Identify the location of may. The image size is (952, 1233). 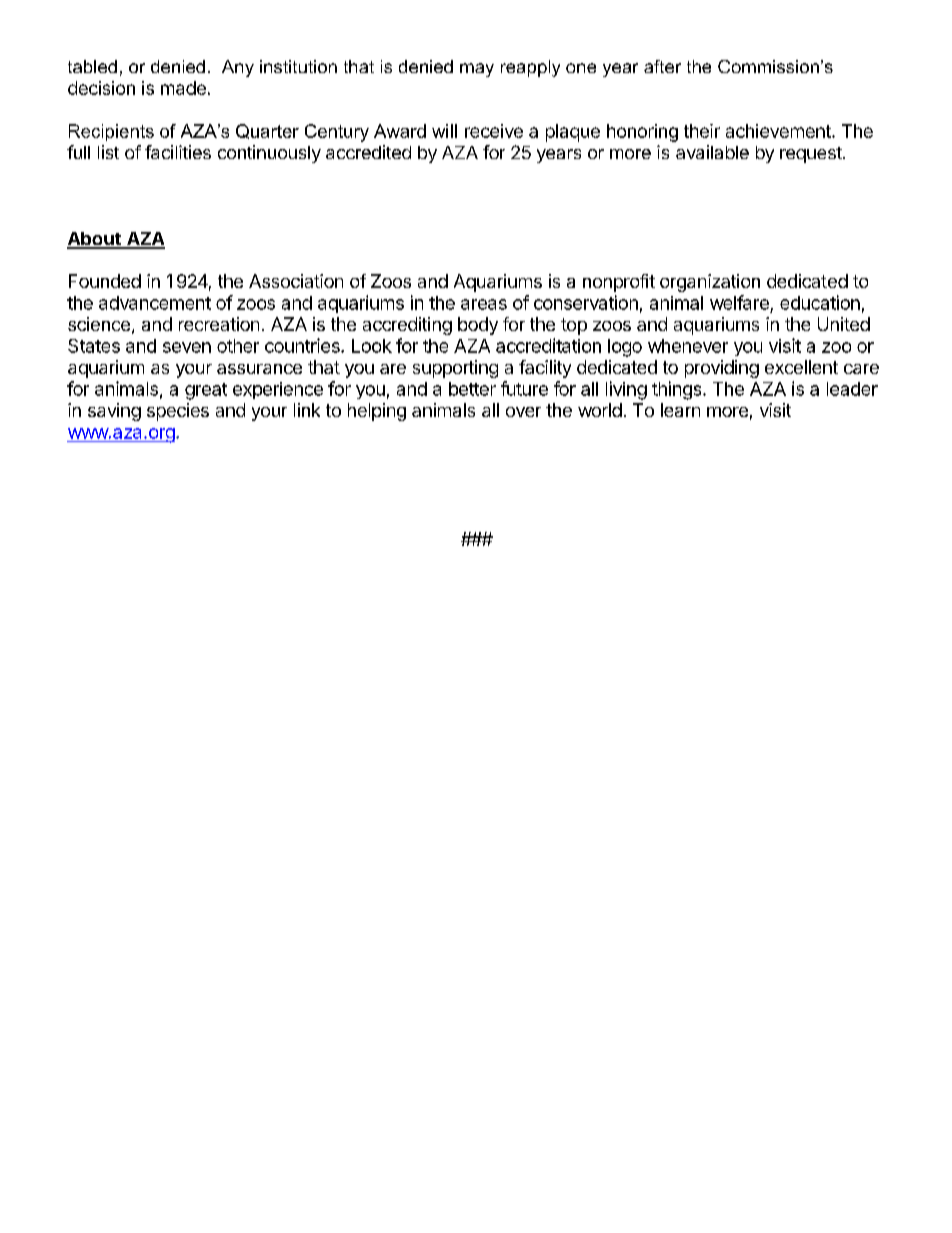
(477, 70).
